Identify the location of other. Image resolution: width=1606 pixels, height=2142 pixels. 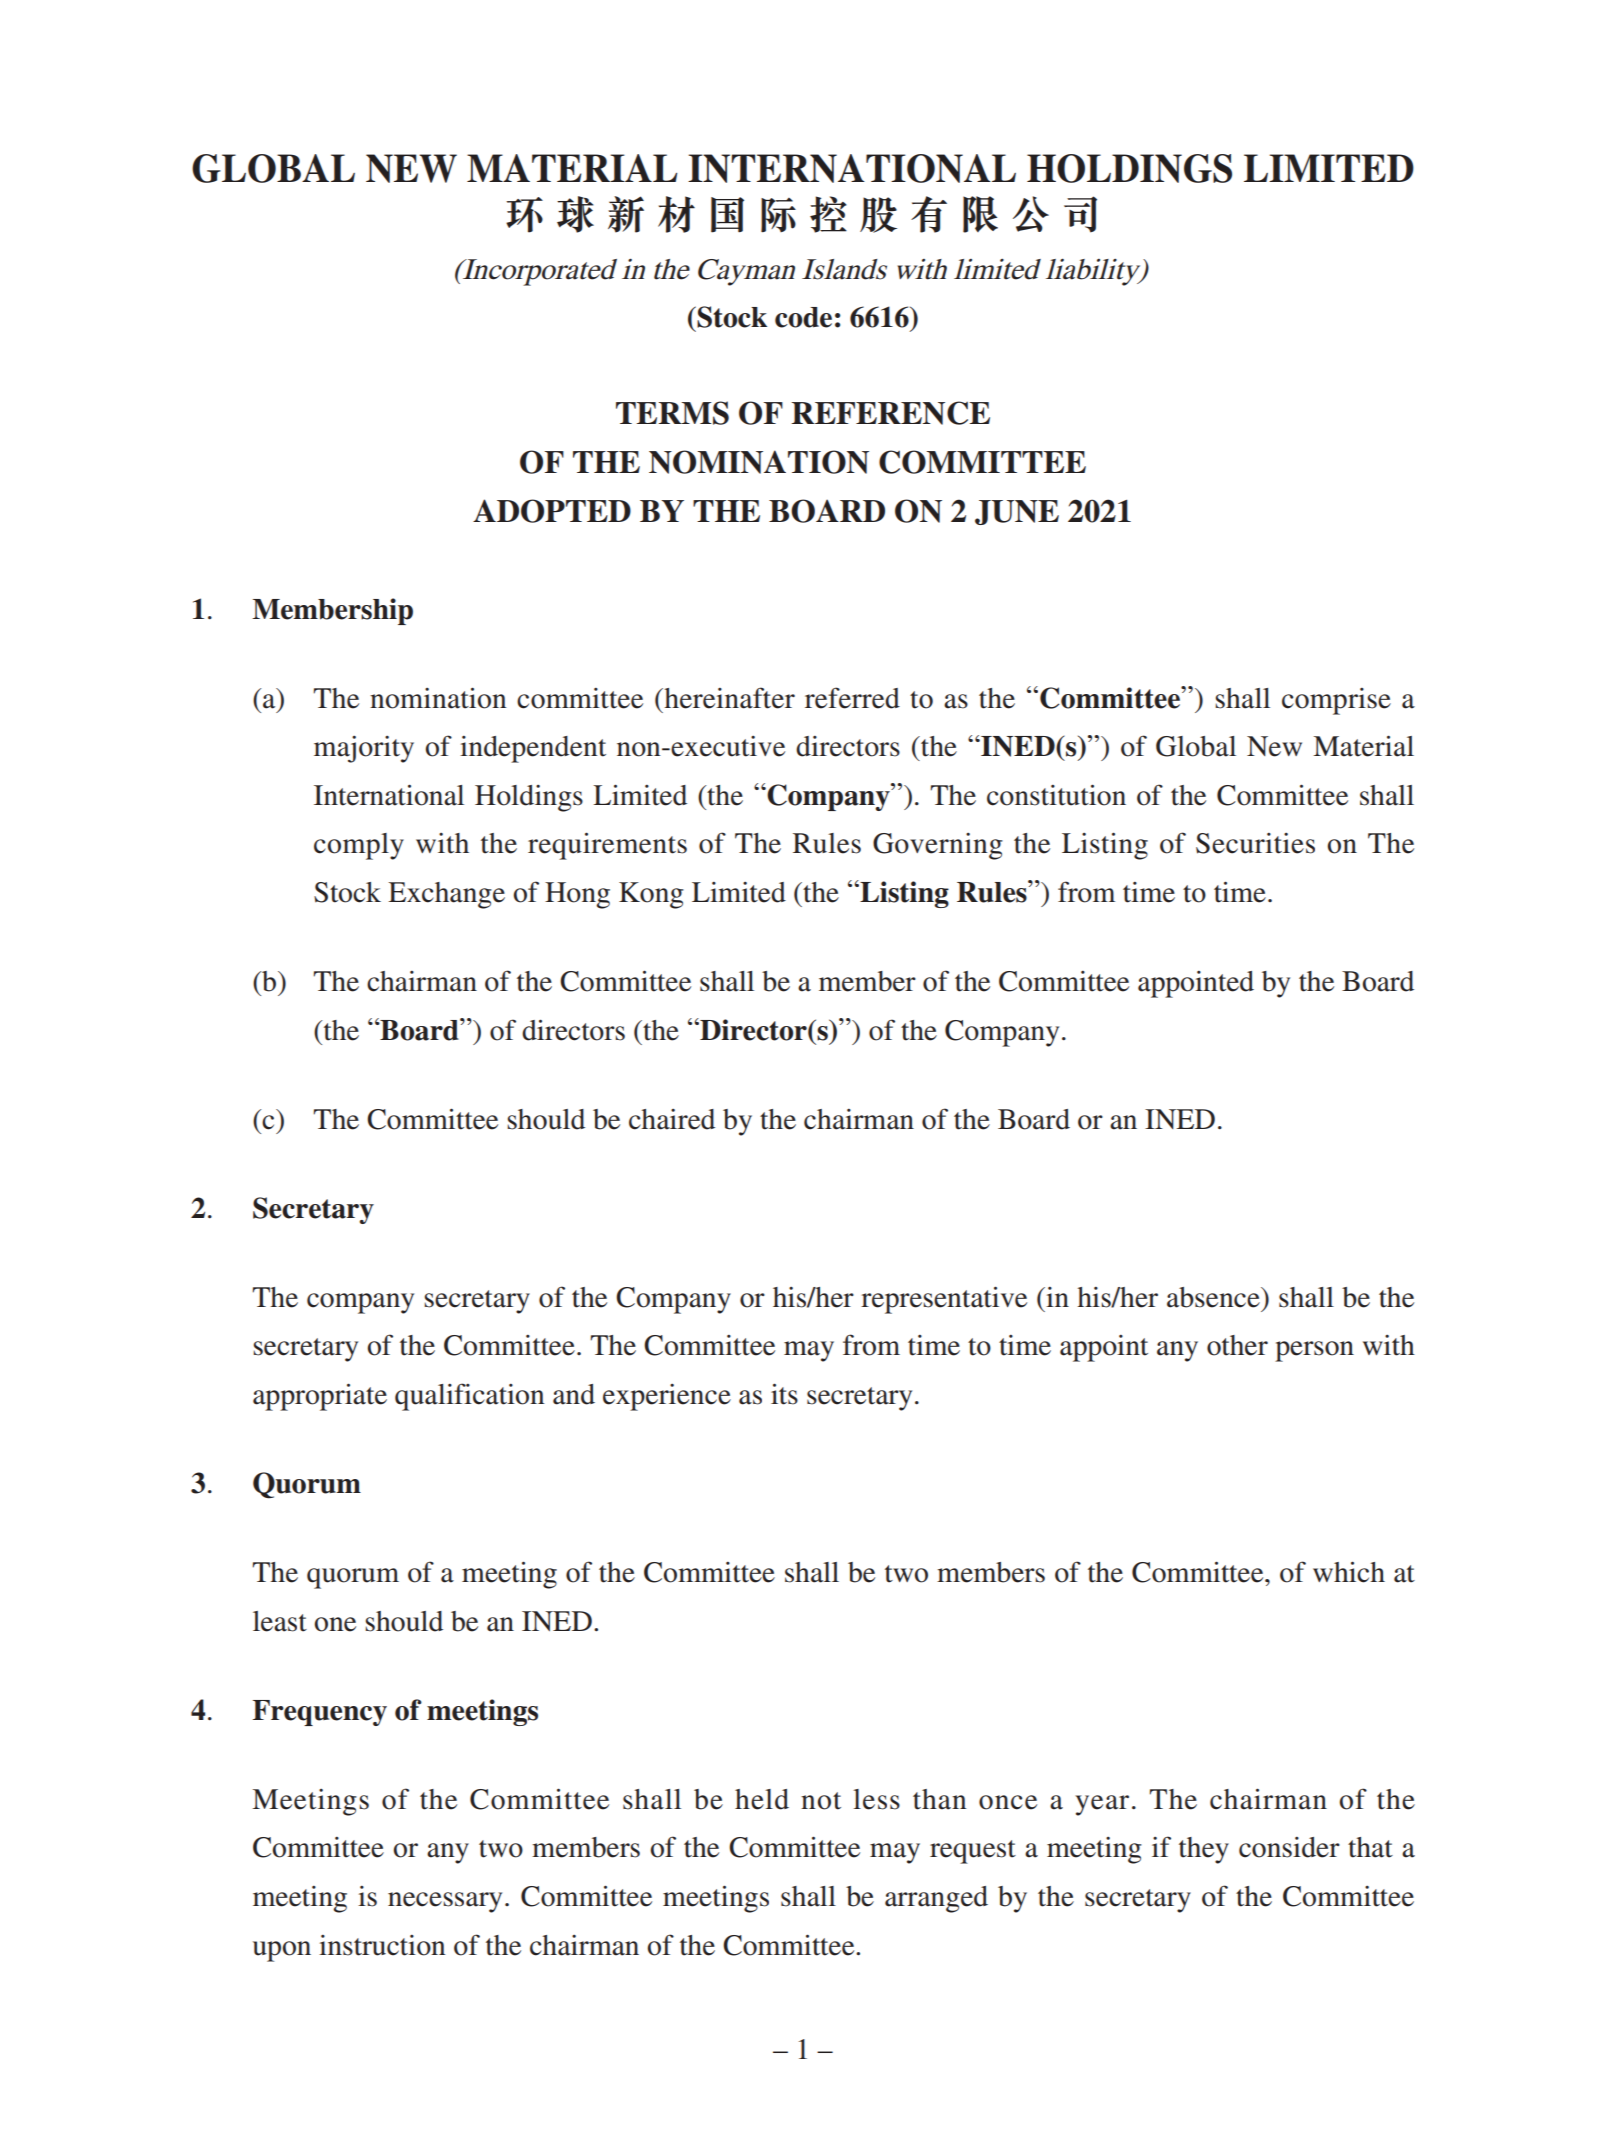
(1237, 1345).
